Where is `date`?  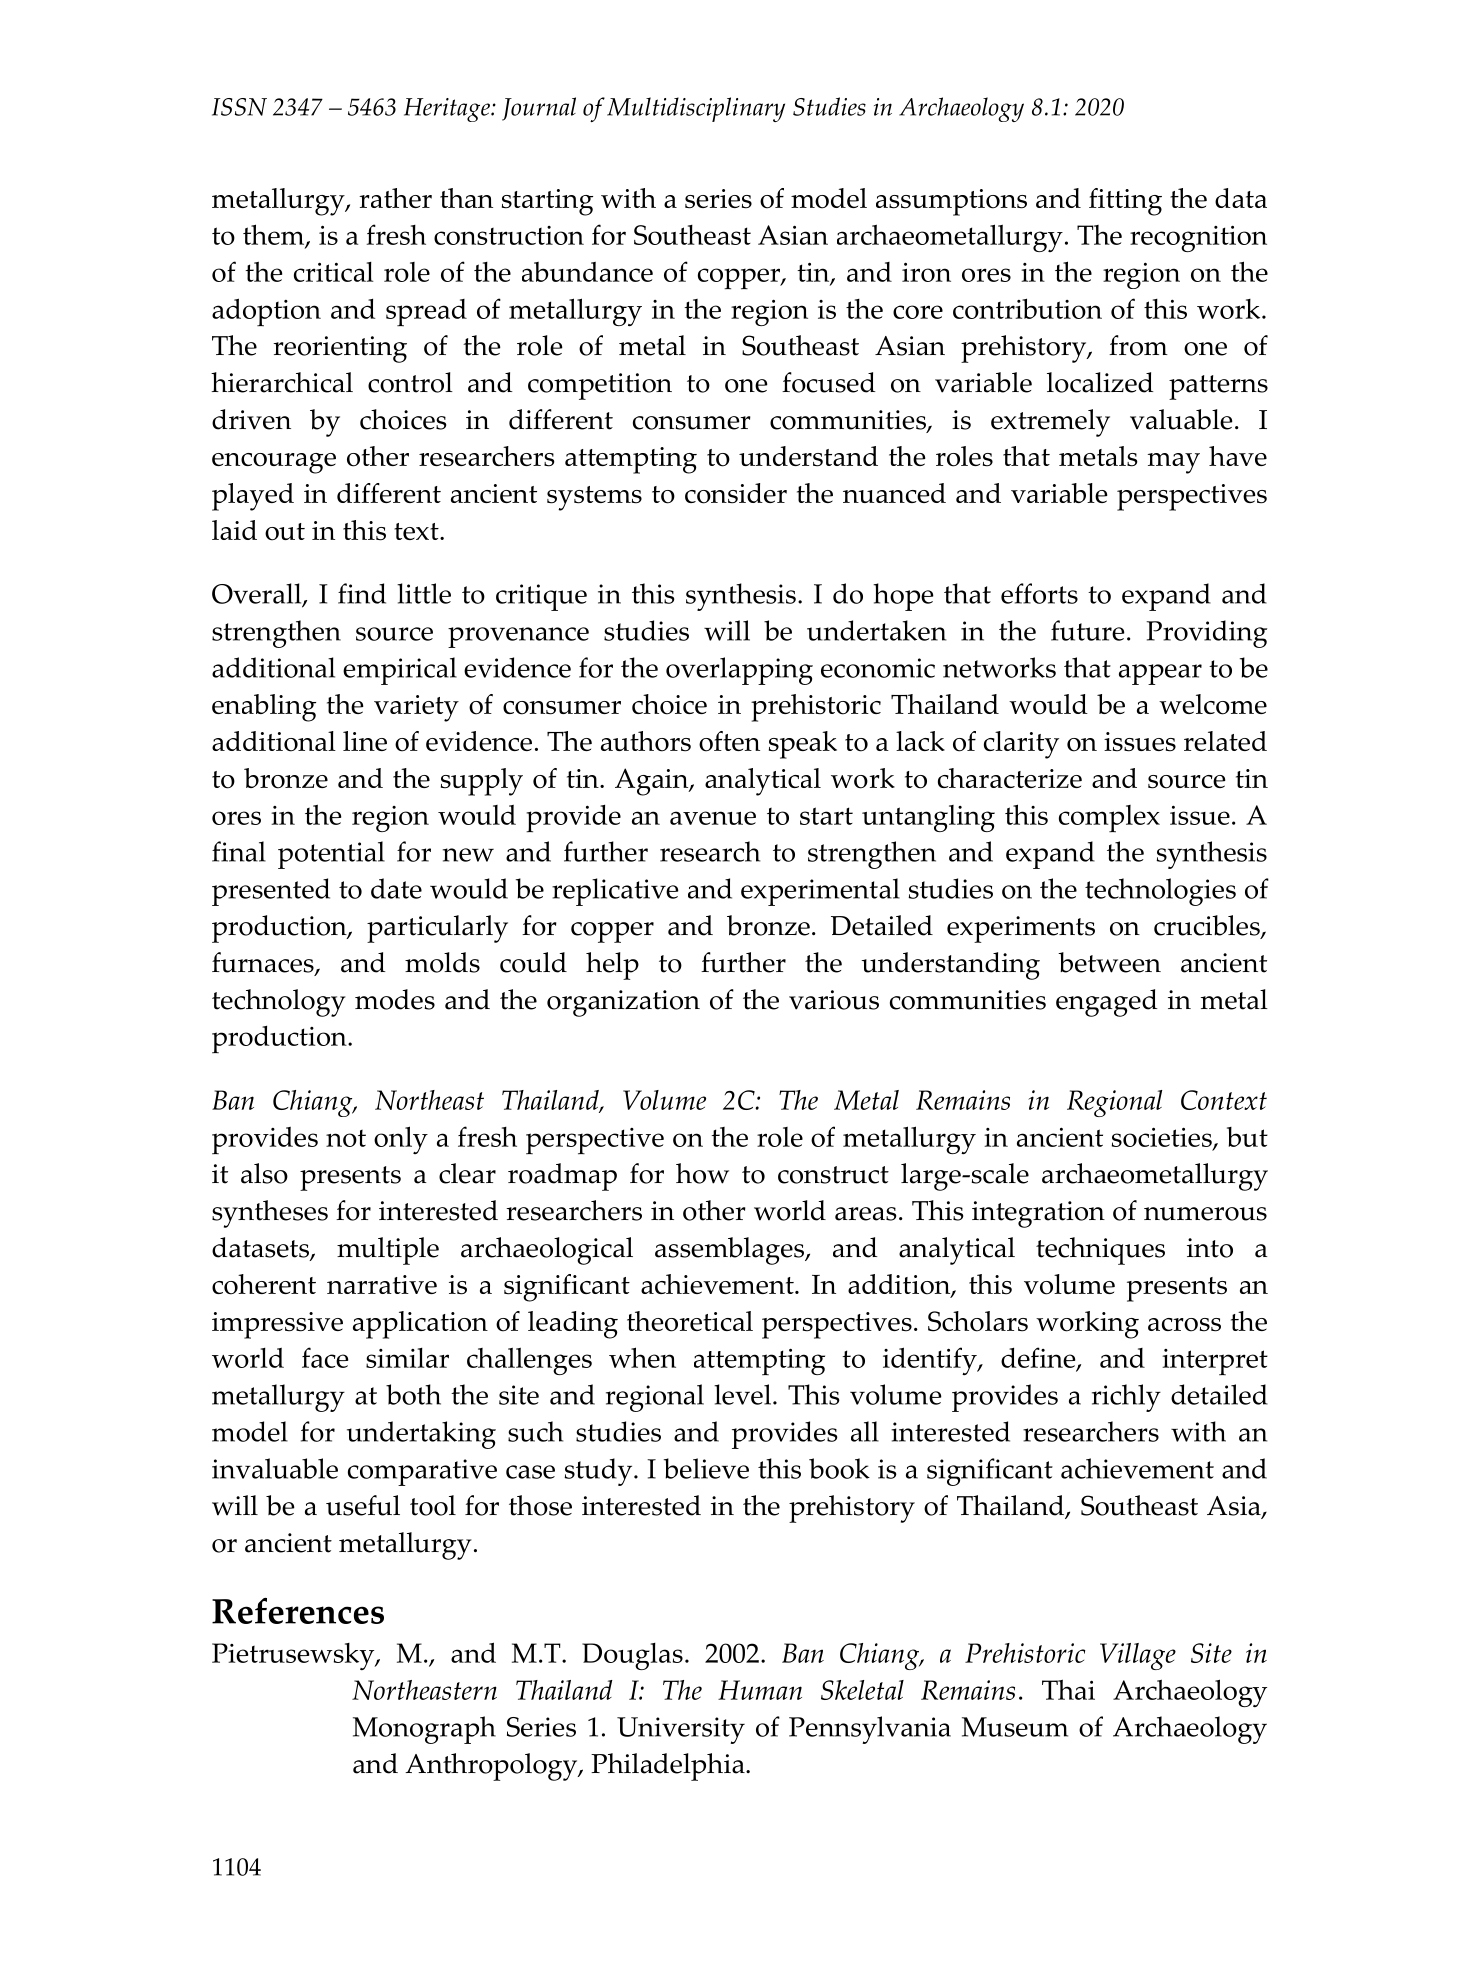
date is located at coordinates (396, 888).
